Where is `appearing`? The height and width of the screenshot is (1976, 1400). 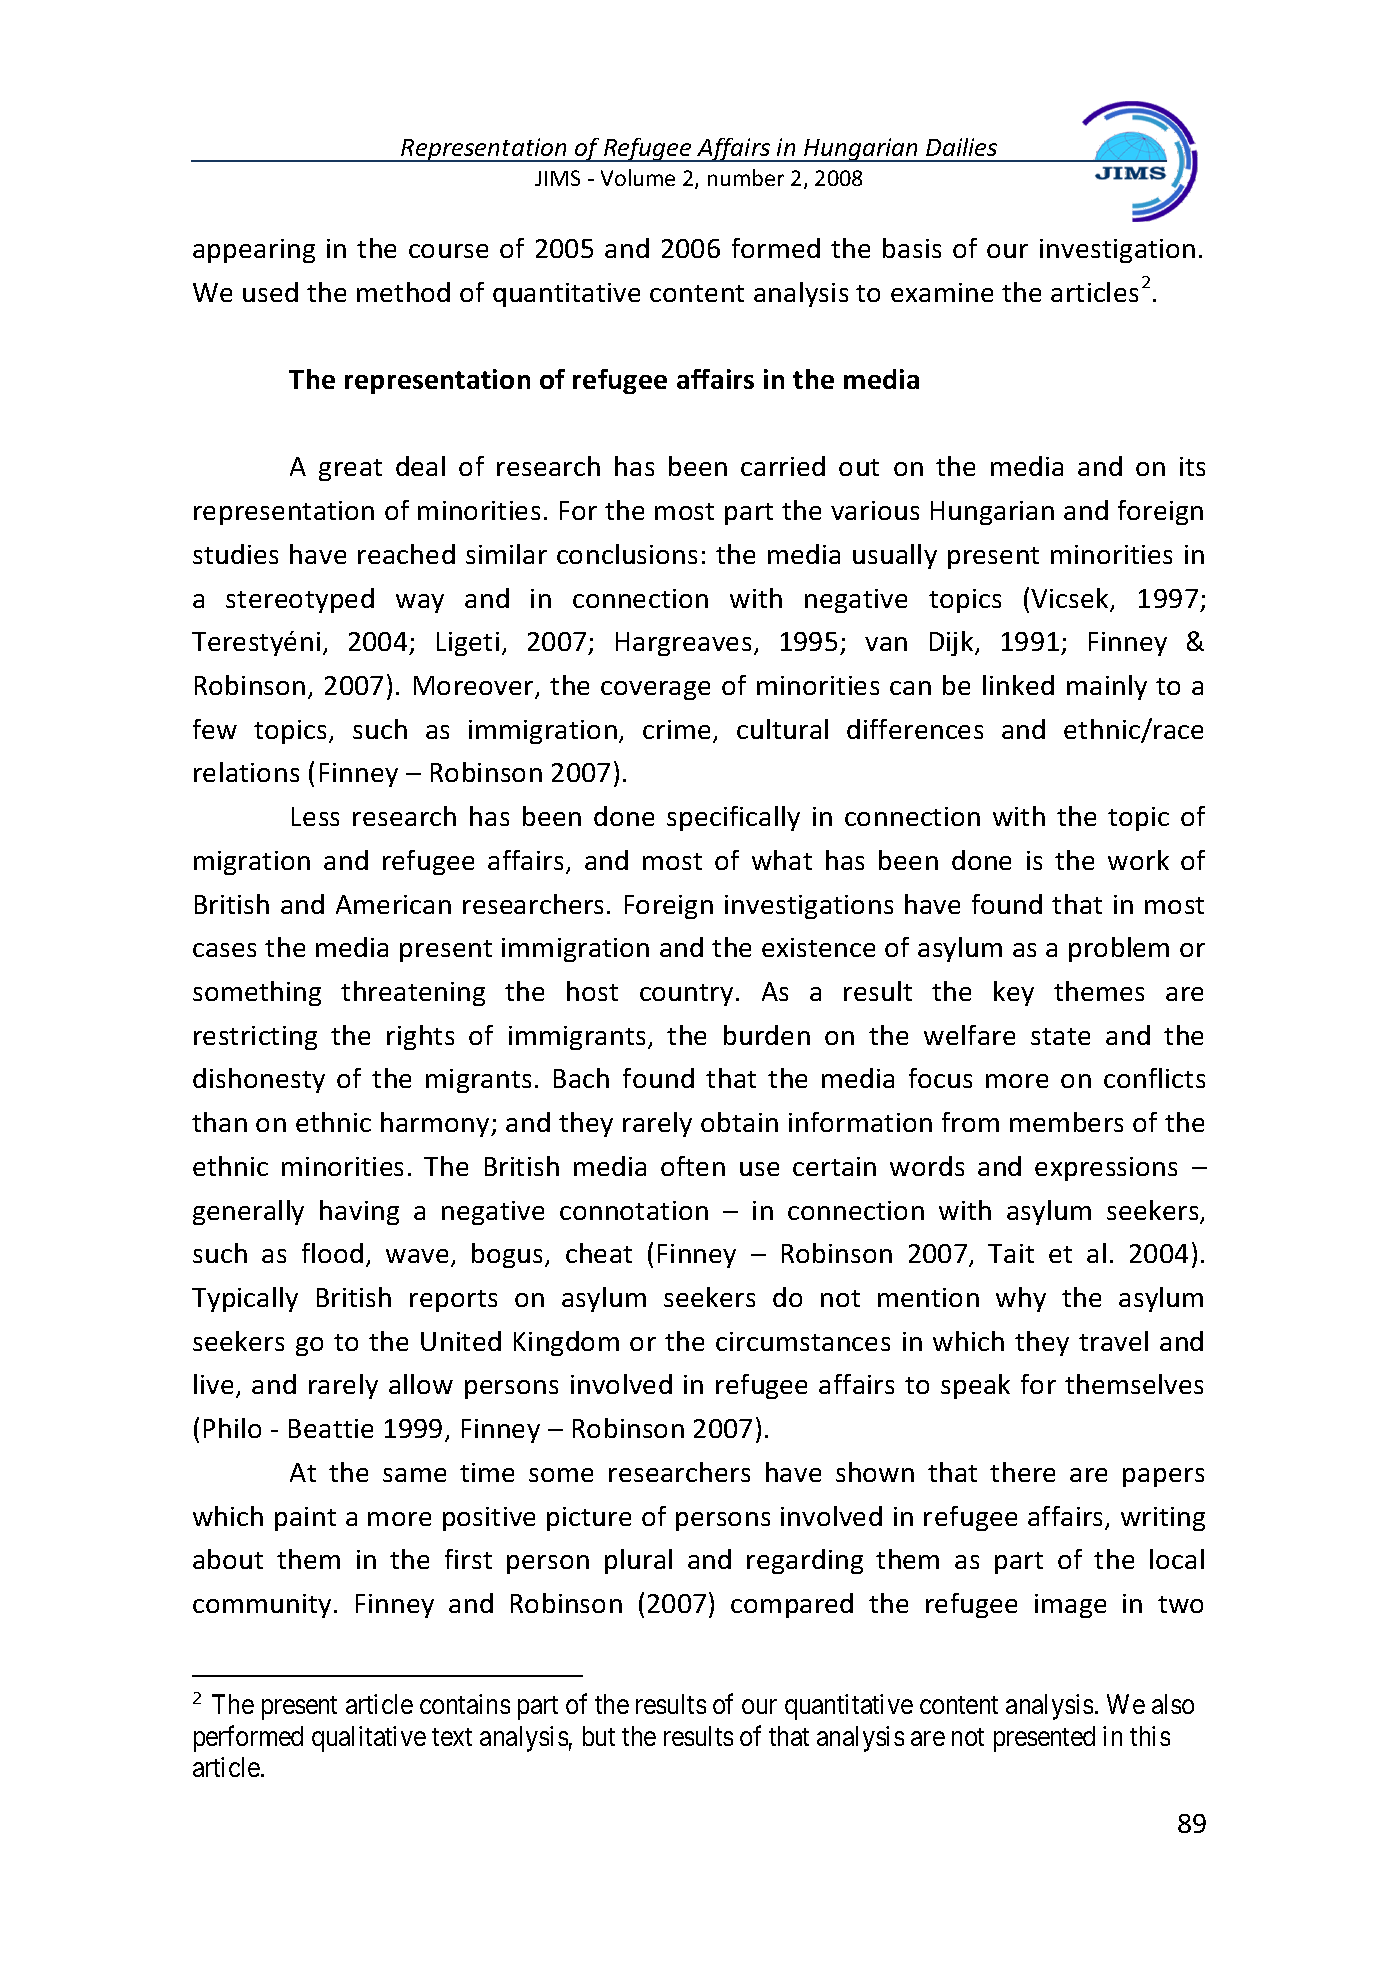
appearing is located at coordinates (254, 251).
